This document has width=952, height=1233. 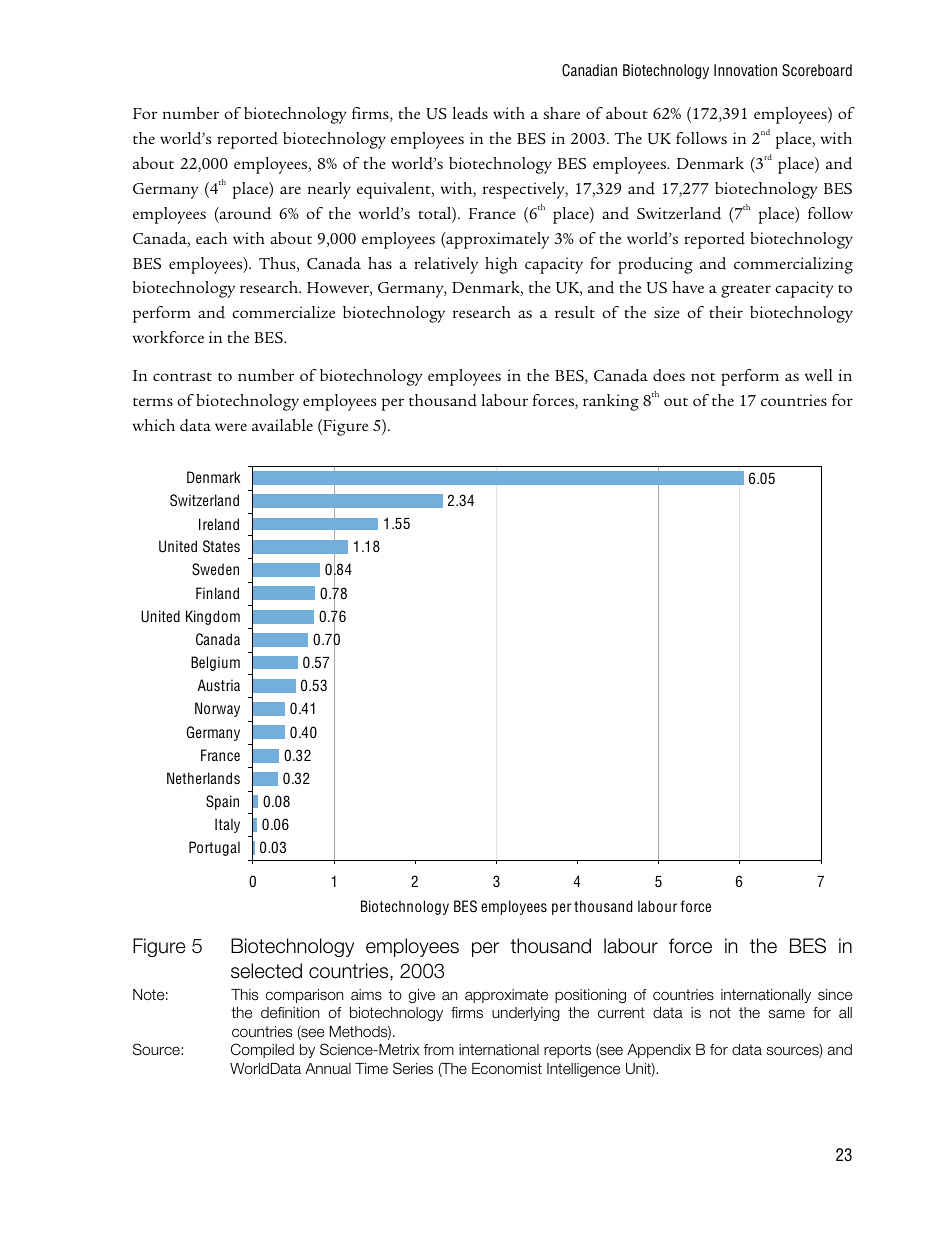 I want to click on leads, so click(x=470, y=113).
